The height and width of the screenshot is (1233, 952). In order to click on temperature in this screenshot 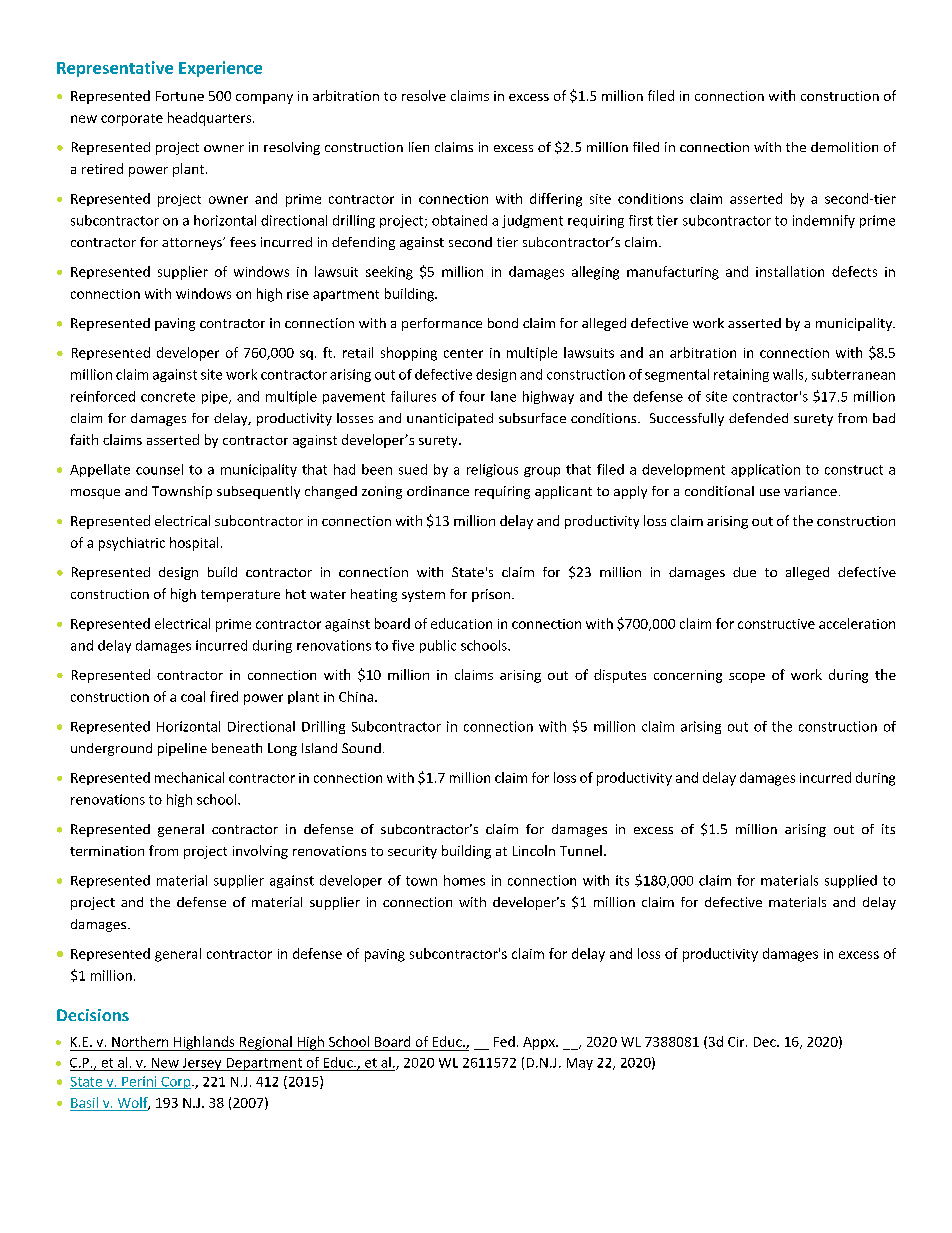, I will do `click(240, 596)`.
